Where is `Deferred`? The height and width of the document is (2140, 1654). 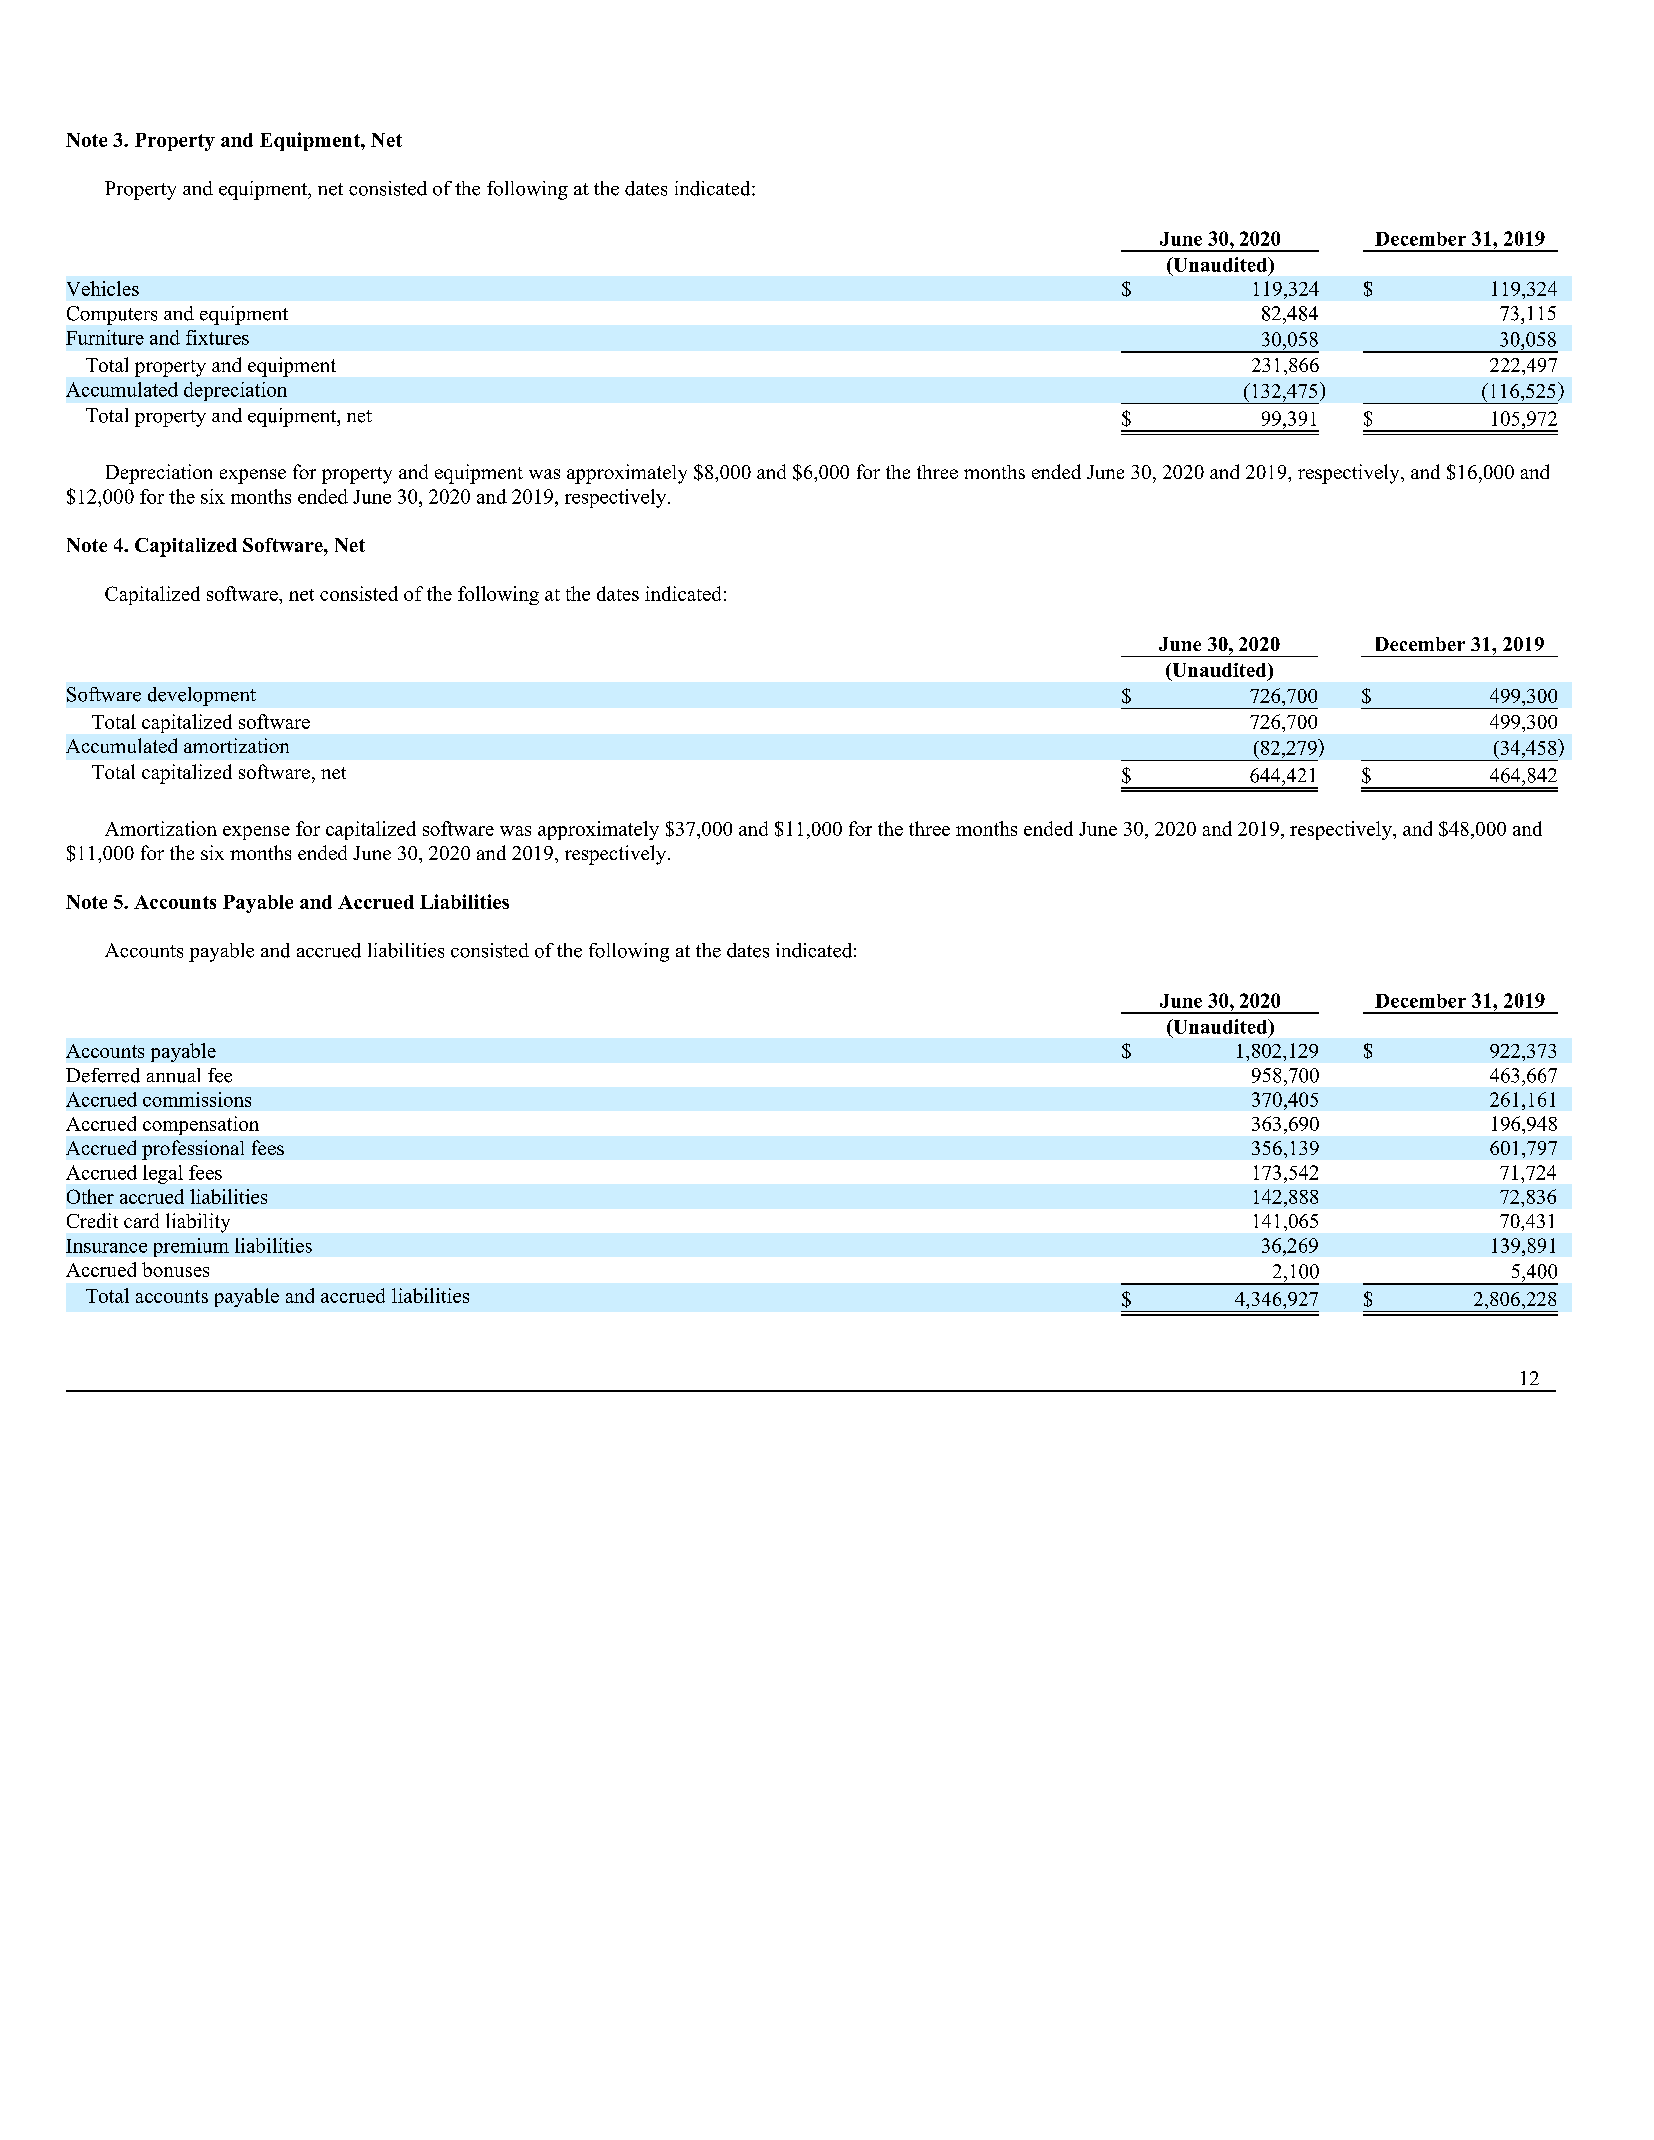
Deferred is located at coordinates (103, 1075).
